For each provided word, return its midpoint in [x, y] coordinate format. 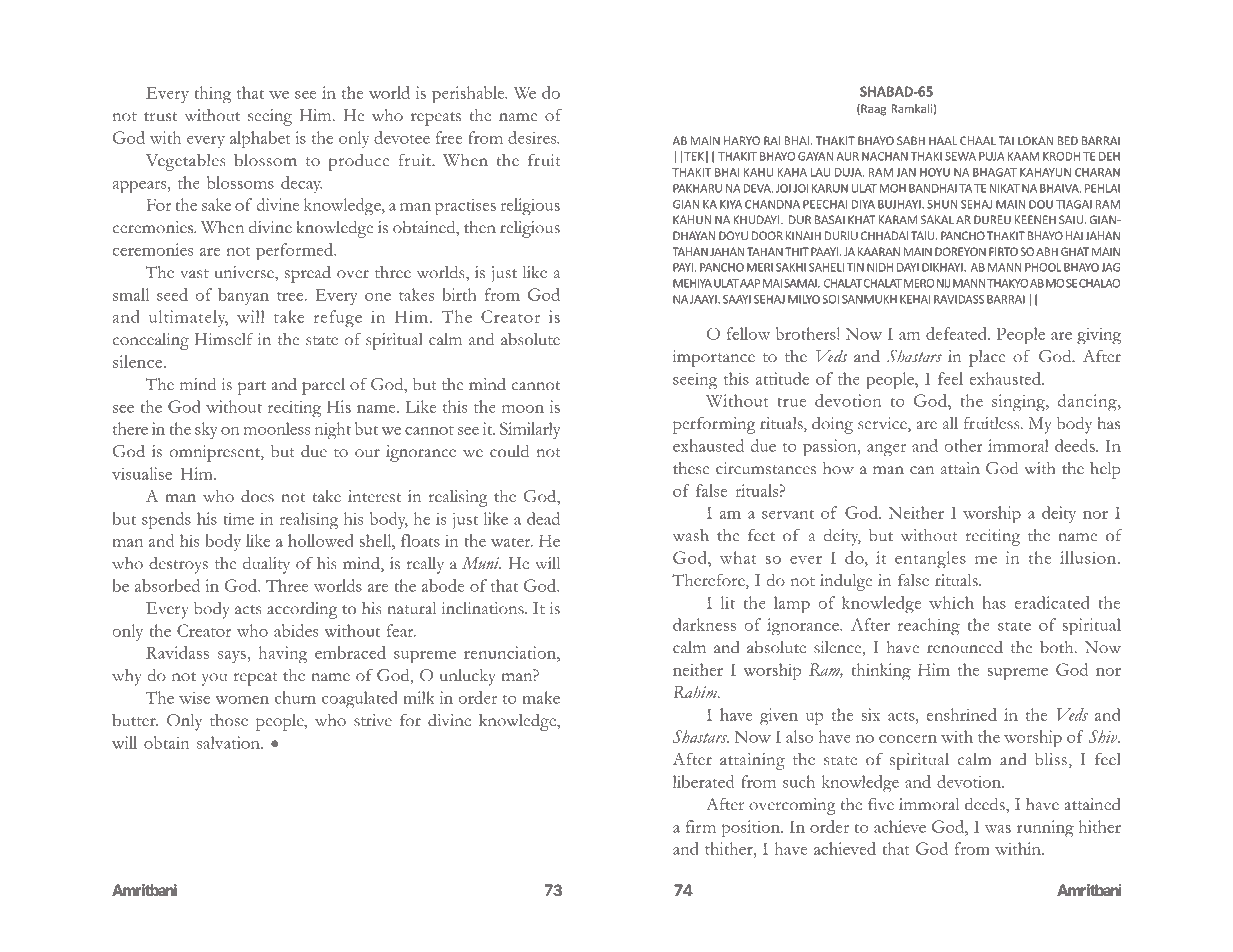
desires [533, 137]
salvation [229, 742]
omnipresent [216, 453]
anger [886, 450]
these [691, 468]
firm [701, 826]
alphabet [260, 140]
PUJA [992, 156]
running [1045, 829]
